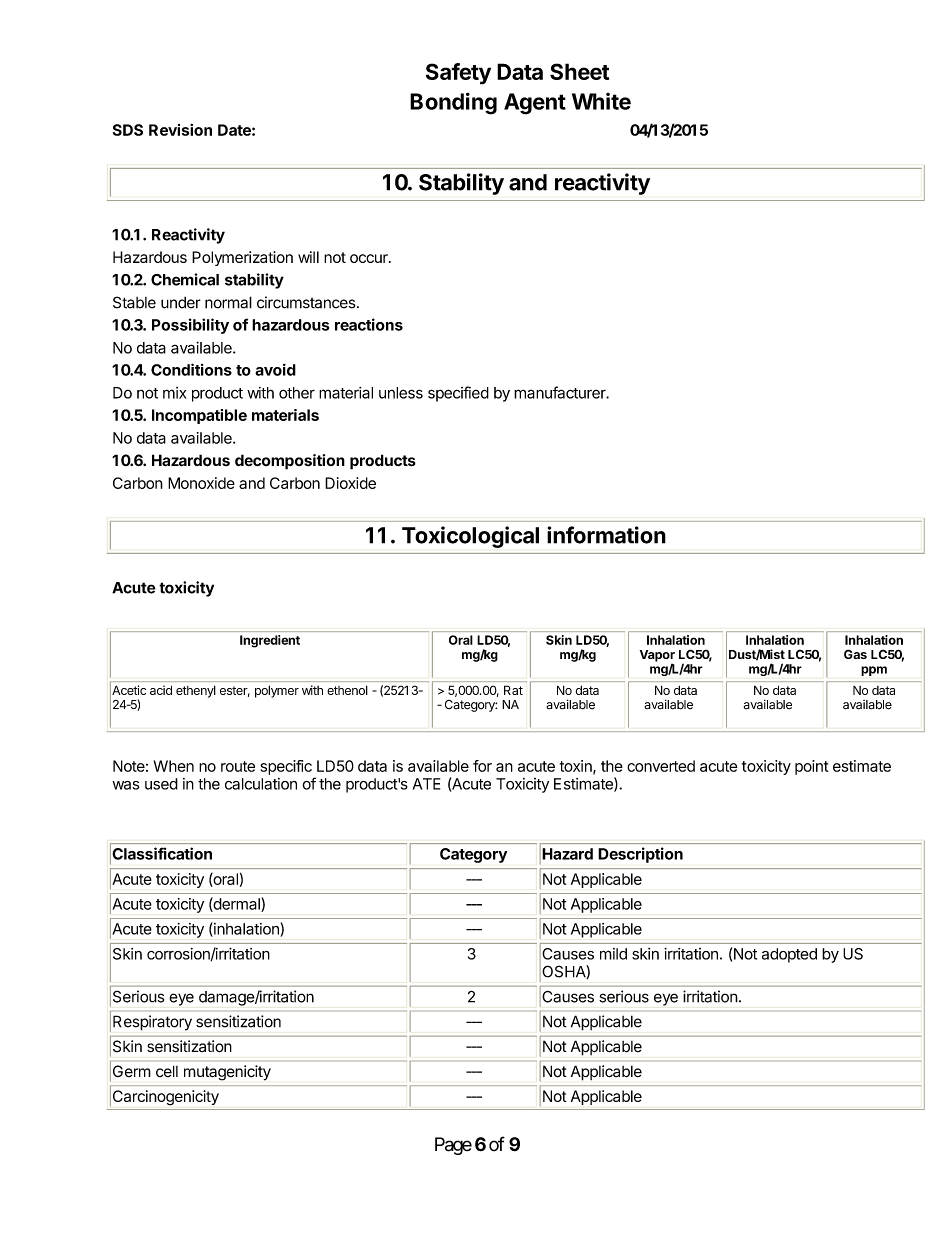 This screenshot has width=952, height=1233. What do you see at coordinates (167, 1071) in the screenshot?
I see `cell` at bounding box center [167, 1071].
